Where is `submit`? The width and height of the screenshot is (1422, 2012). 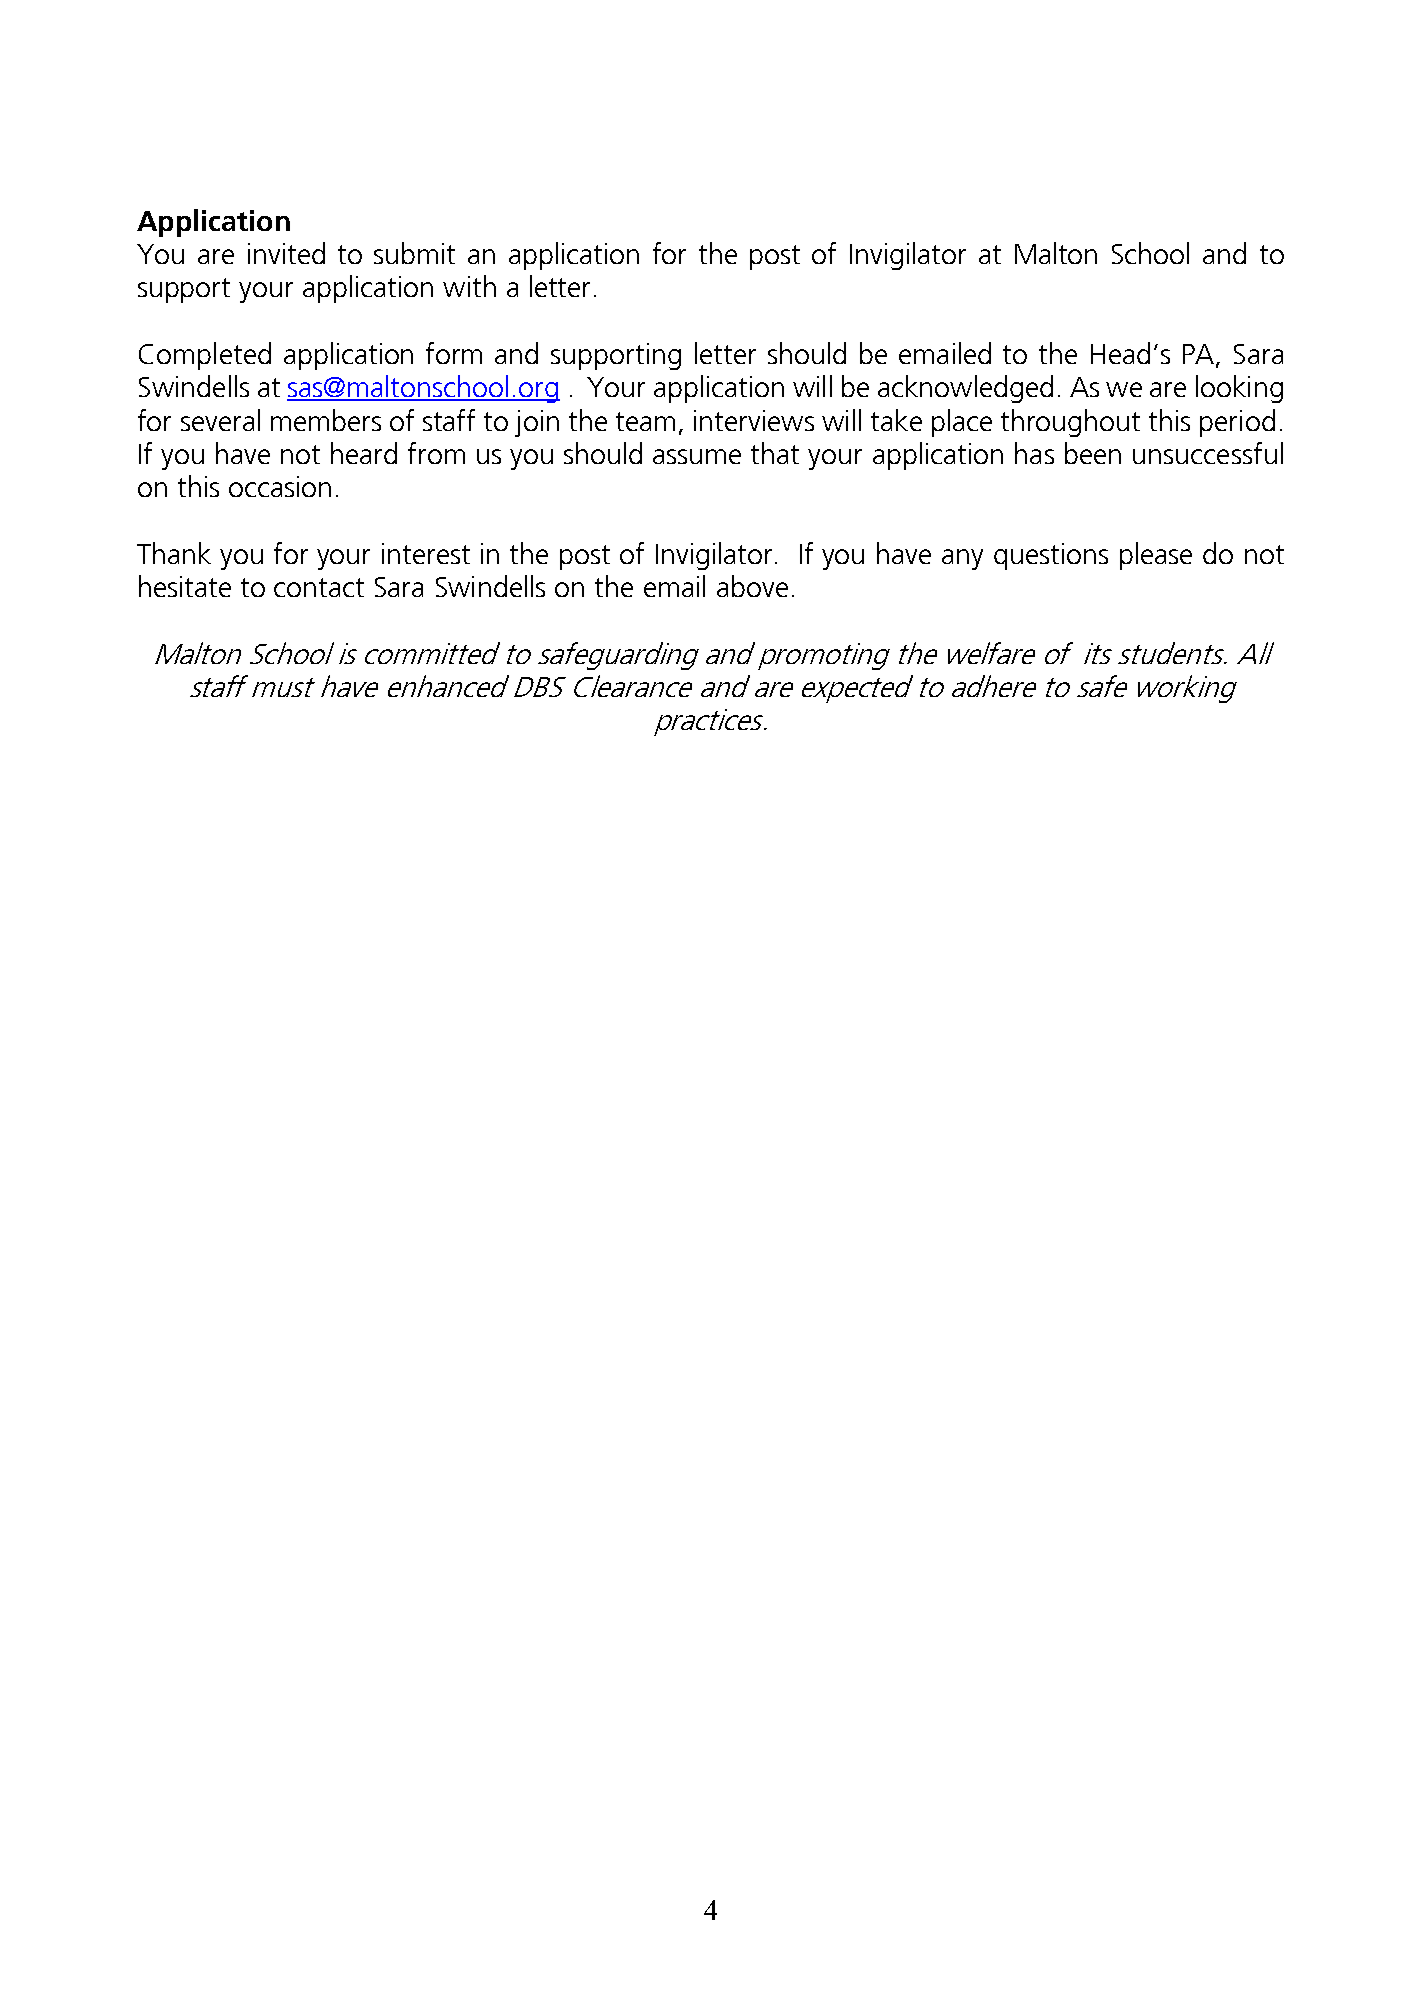 submit is located at coordinates (414, 253).
